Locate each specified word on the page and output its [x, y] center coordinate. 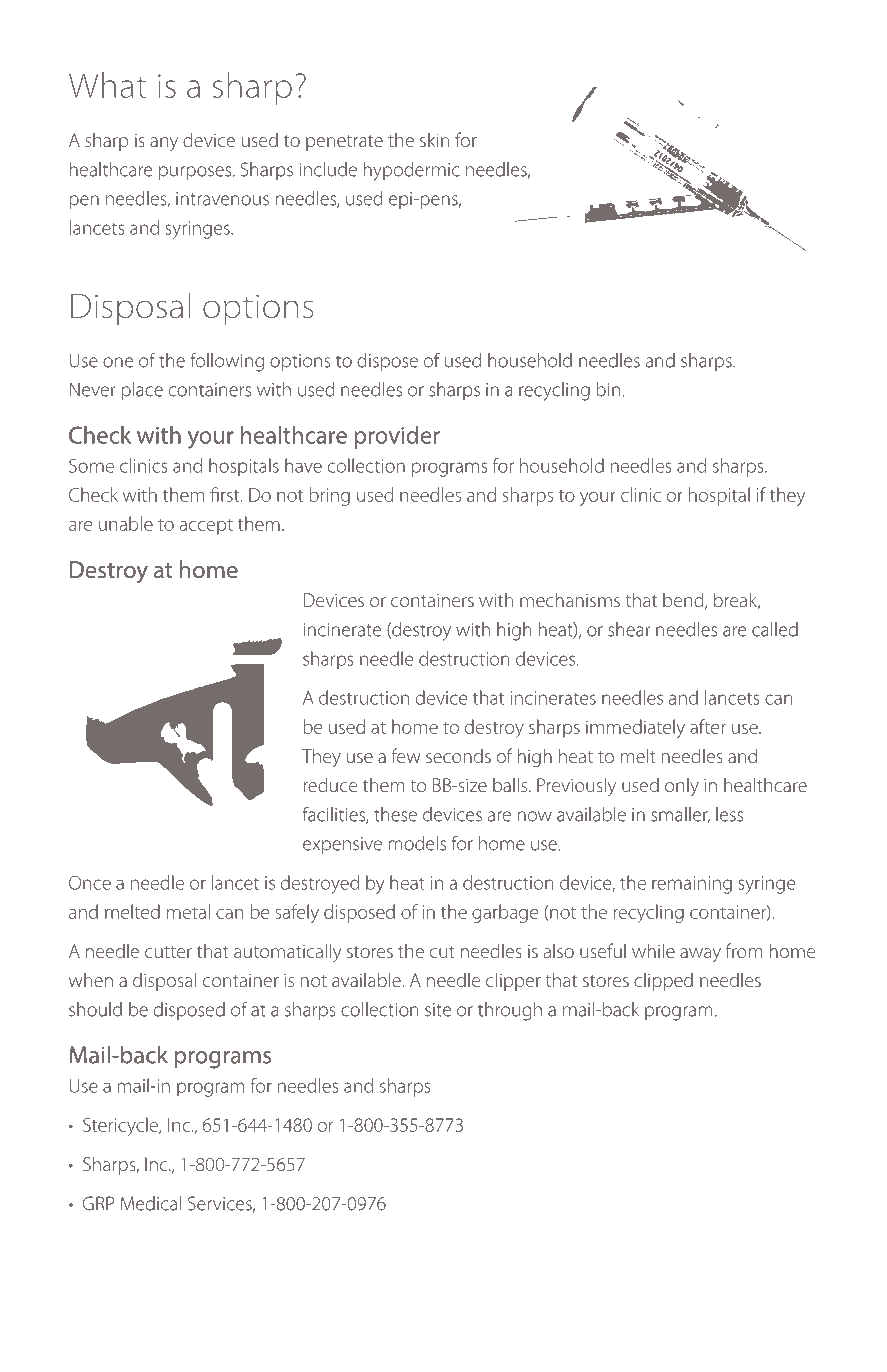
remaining [692, 885]
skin [434, 139]
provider [397, 437]
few [406, 755]
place [142, 391]
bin [608, 389]
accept [206, 527]
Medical [151, 1203]
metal [188, 911]
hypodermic [412, 171]
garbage [505, 913]
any [164, 144]
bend [684, 601]
